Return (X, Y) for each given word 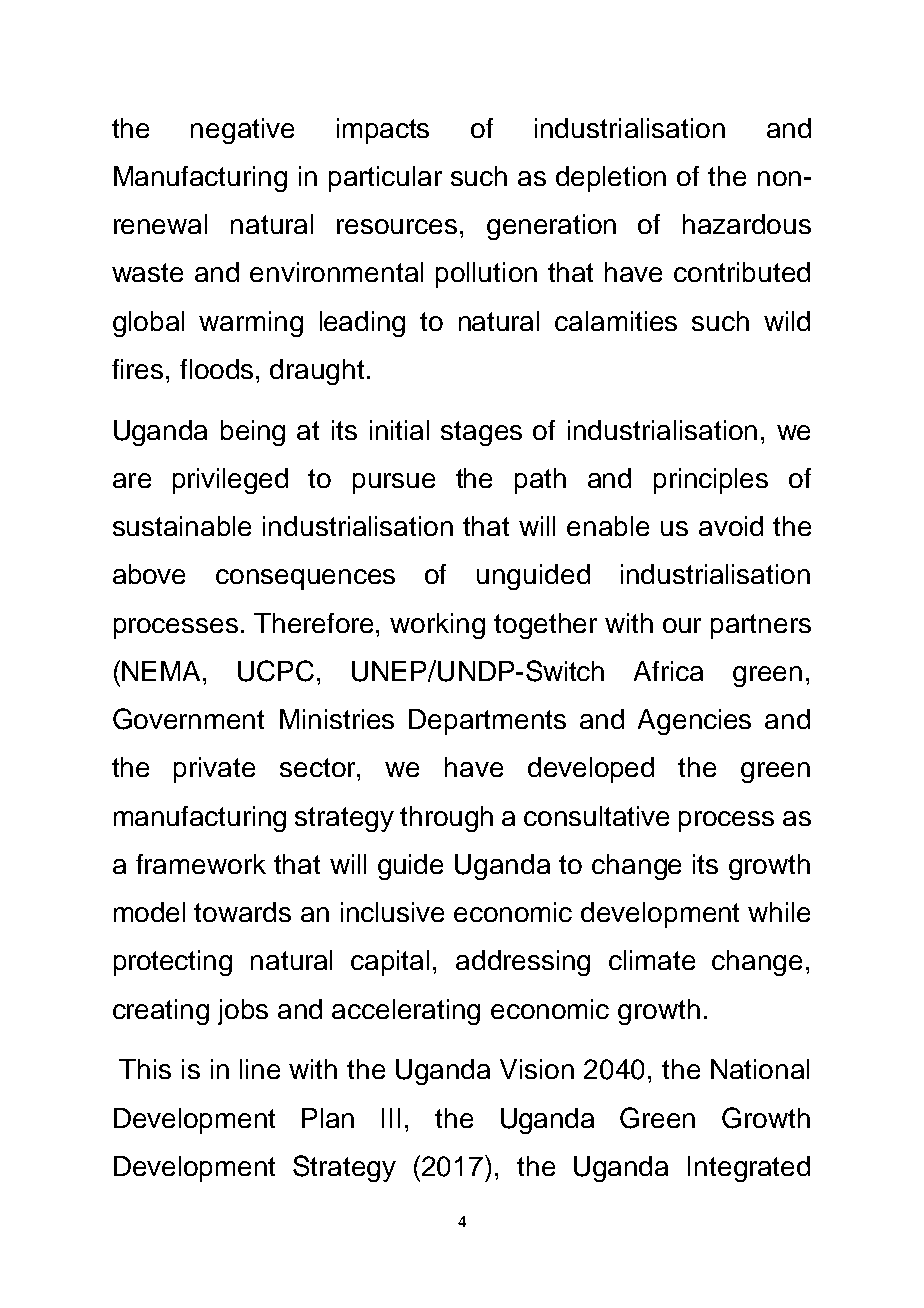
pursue (394, 483)
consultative (596, 816)
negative (242, 131)
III (391, 1118)
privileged (230, 481)
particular (385, 179)
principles (711, 481)
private (214, 770)
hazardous (747, 224)
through (446, 819)
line (260, 1069)
